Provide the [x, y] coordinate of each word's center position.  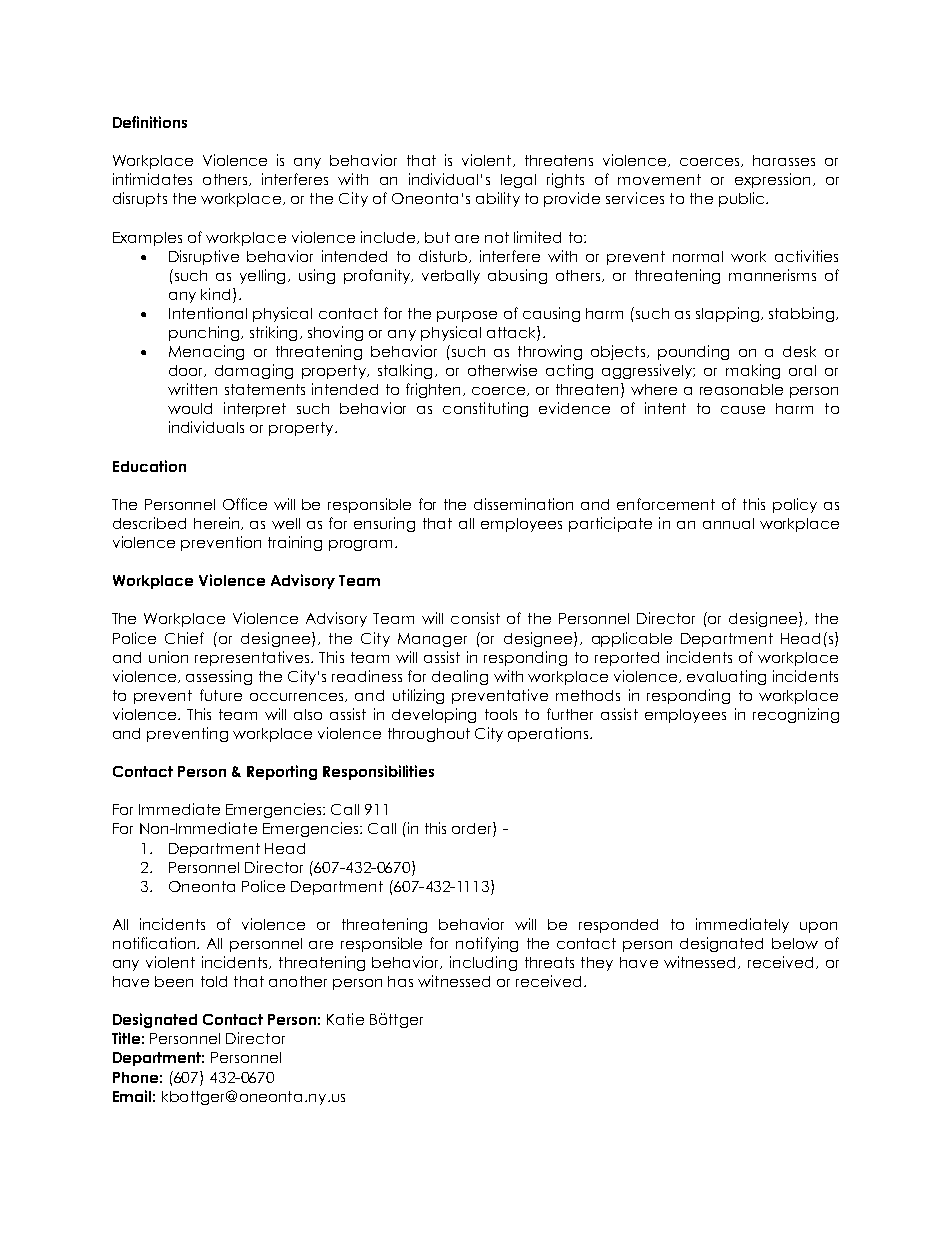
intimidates [152, 179]
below [795, 943]
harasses [784, 160]
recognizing [796, 715]
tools [501, 714]
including [483, 963]
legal [518, 181]
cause [743, 410]
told [214, 981]
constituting [485, 409]
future [221, 695]
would [190, 408]
